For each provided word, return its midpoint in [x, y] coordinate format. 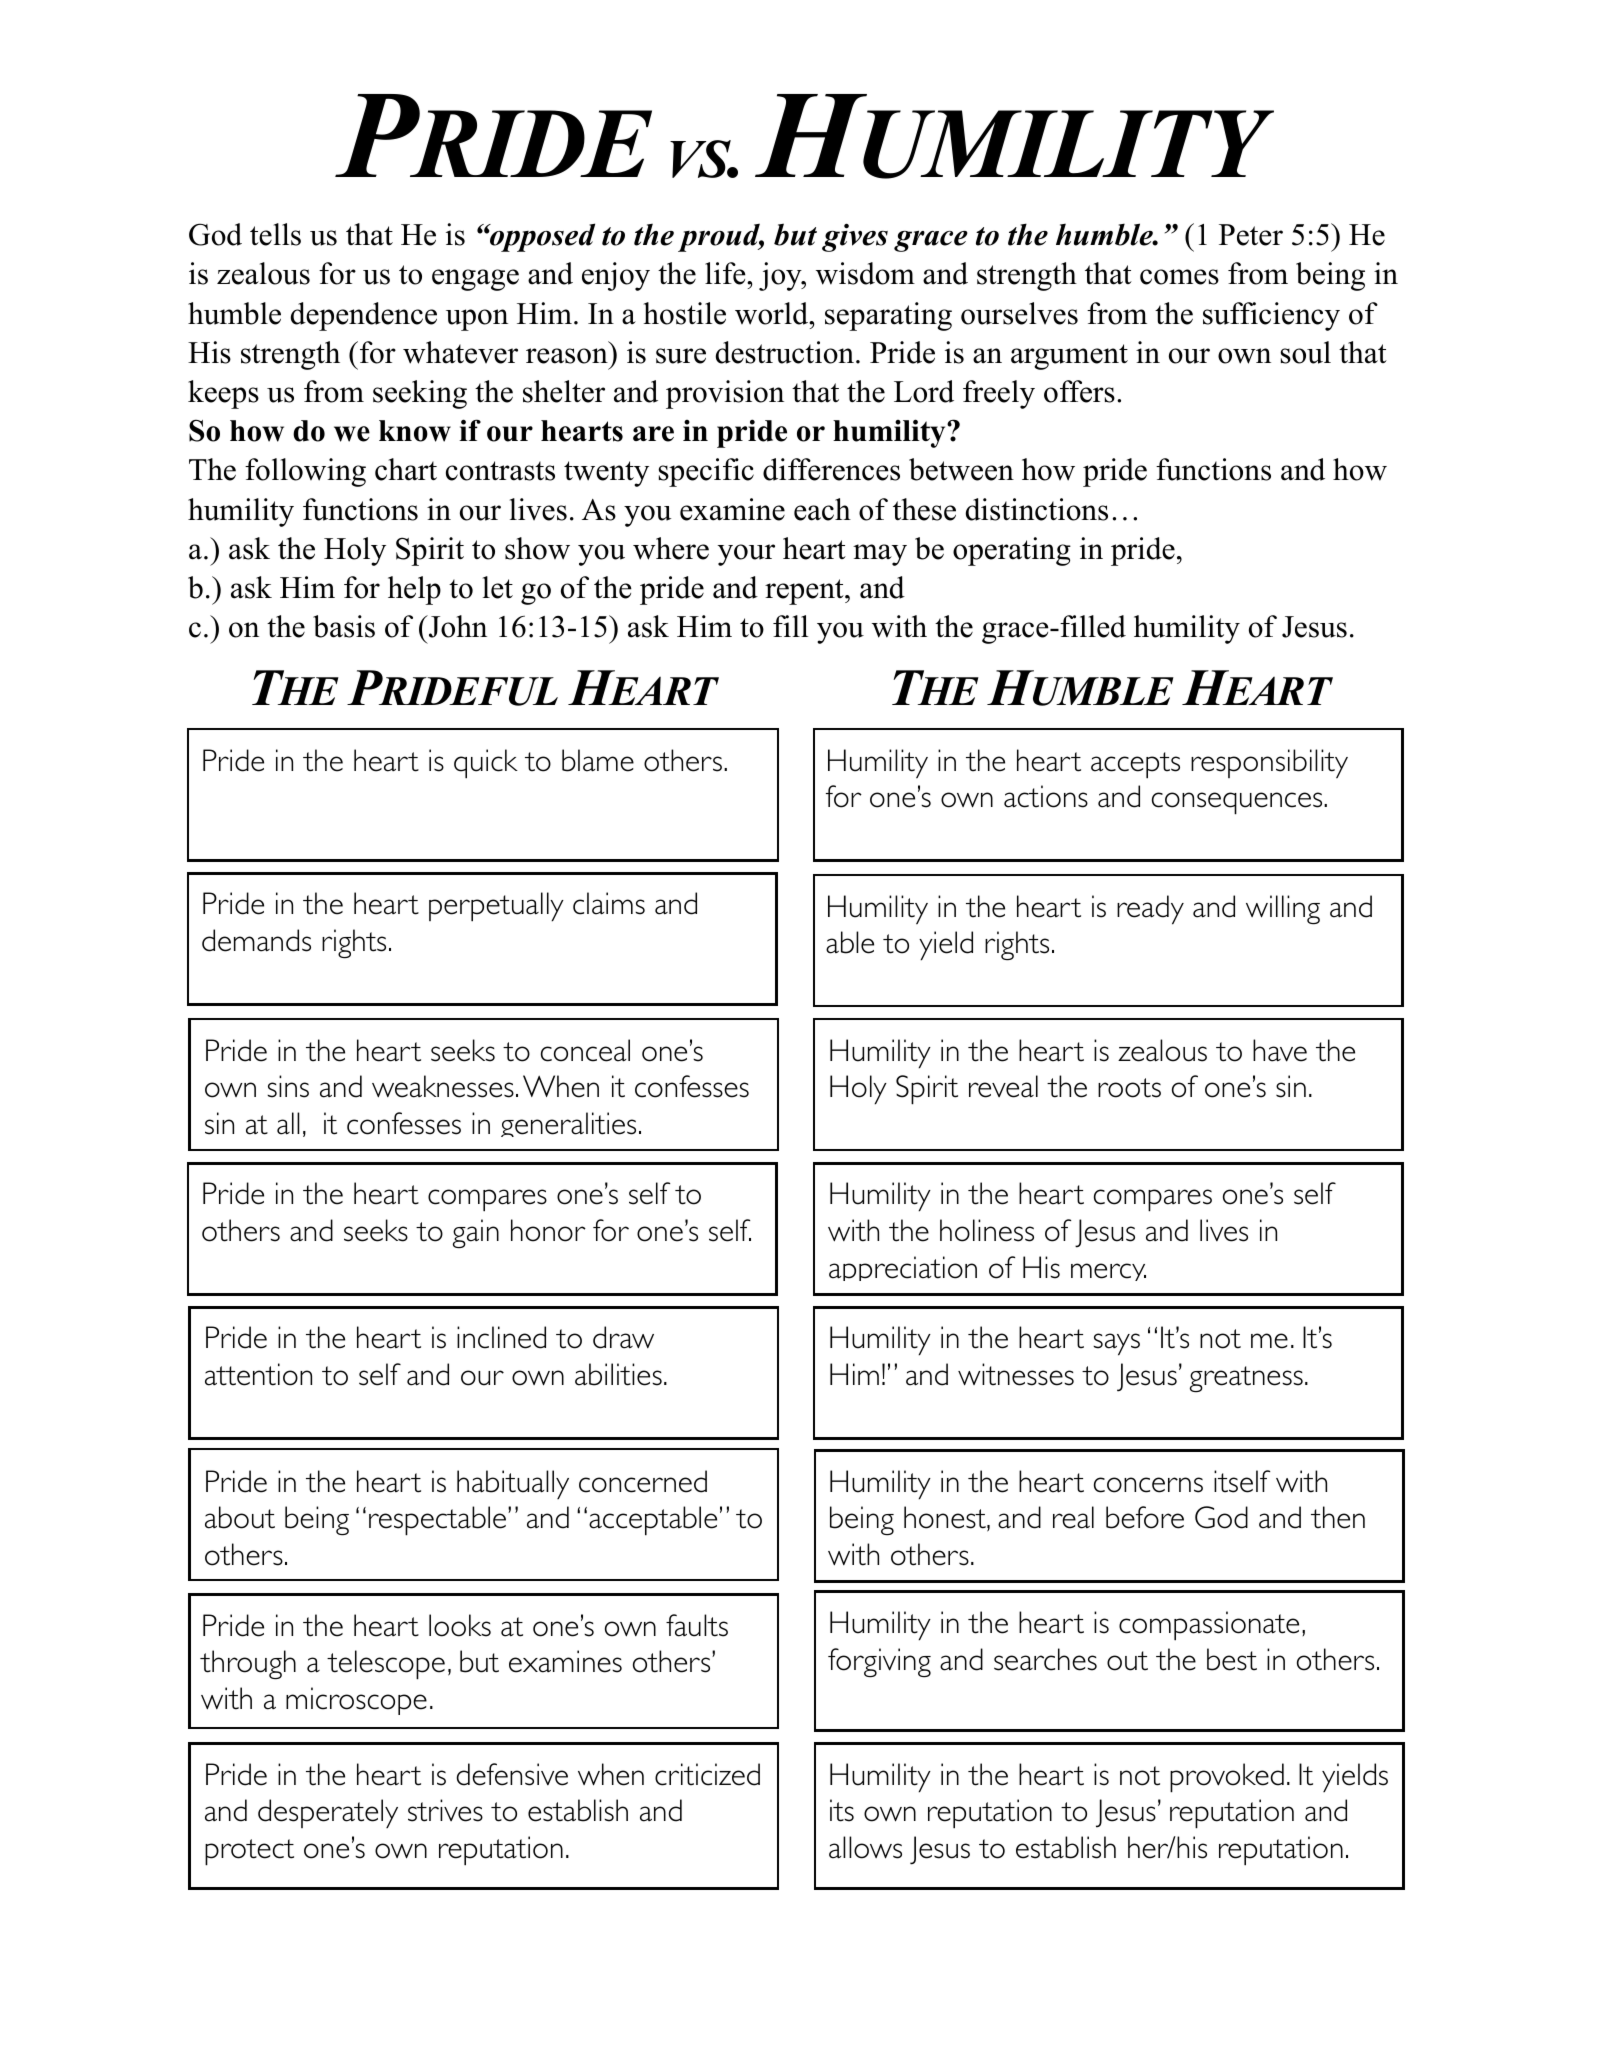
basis [344, 626]
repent [805, 592]
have [1280, 1050]
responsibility [1269, 764]
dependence [364, 316]
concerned [643, 1481]
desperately [328, 1813]
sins [288, 1086]
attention [258, 1374]
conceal [585, 1050]
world [773, 313]
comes [1179, 277]
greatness [1246, 1379]
